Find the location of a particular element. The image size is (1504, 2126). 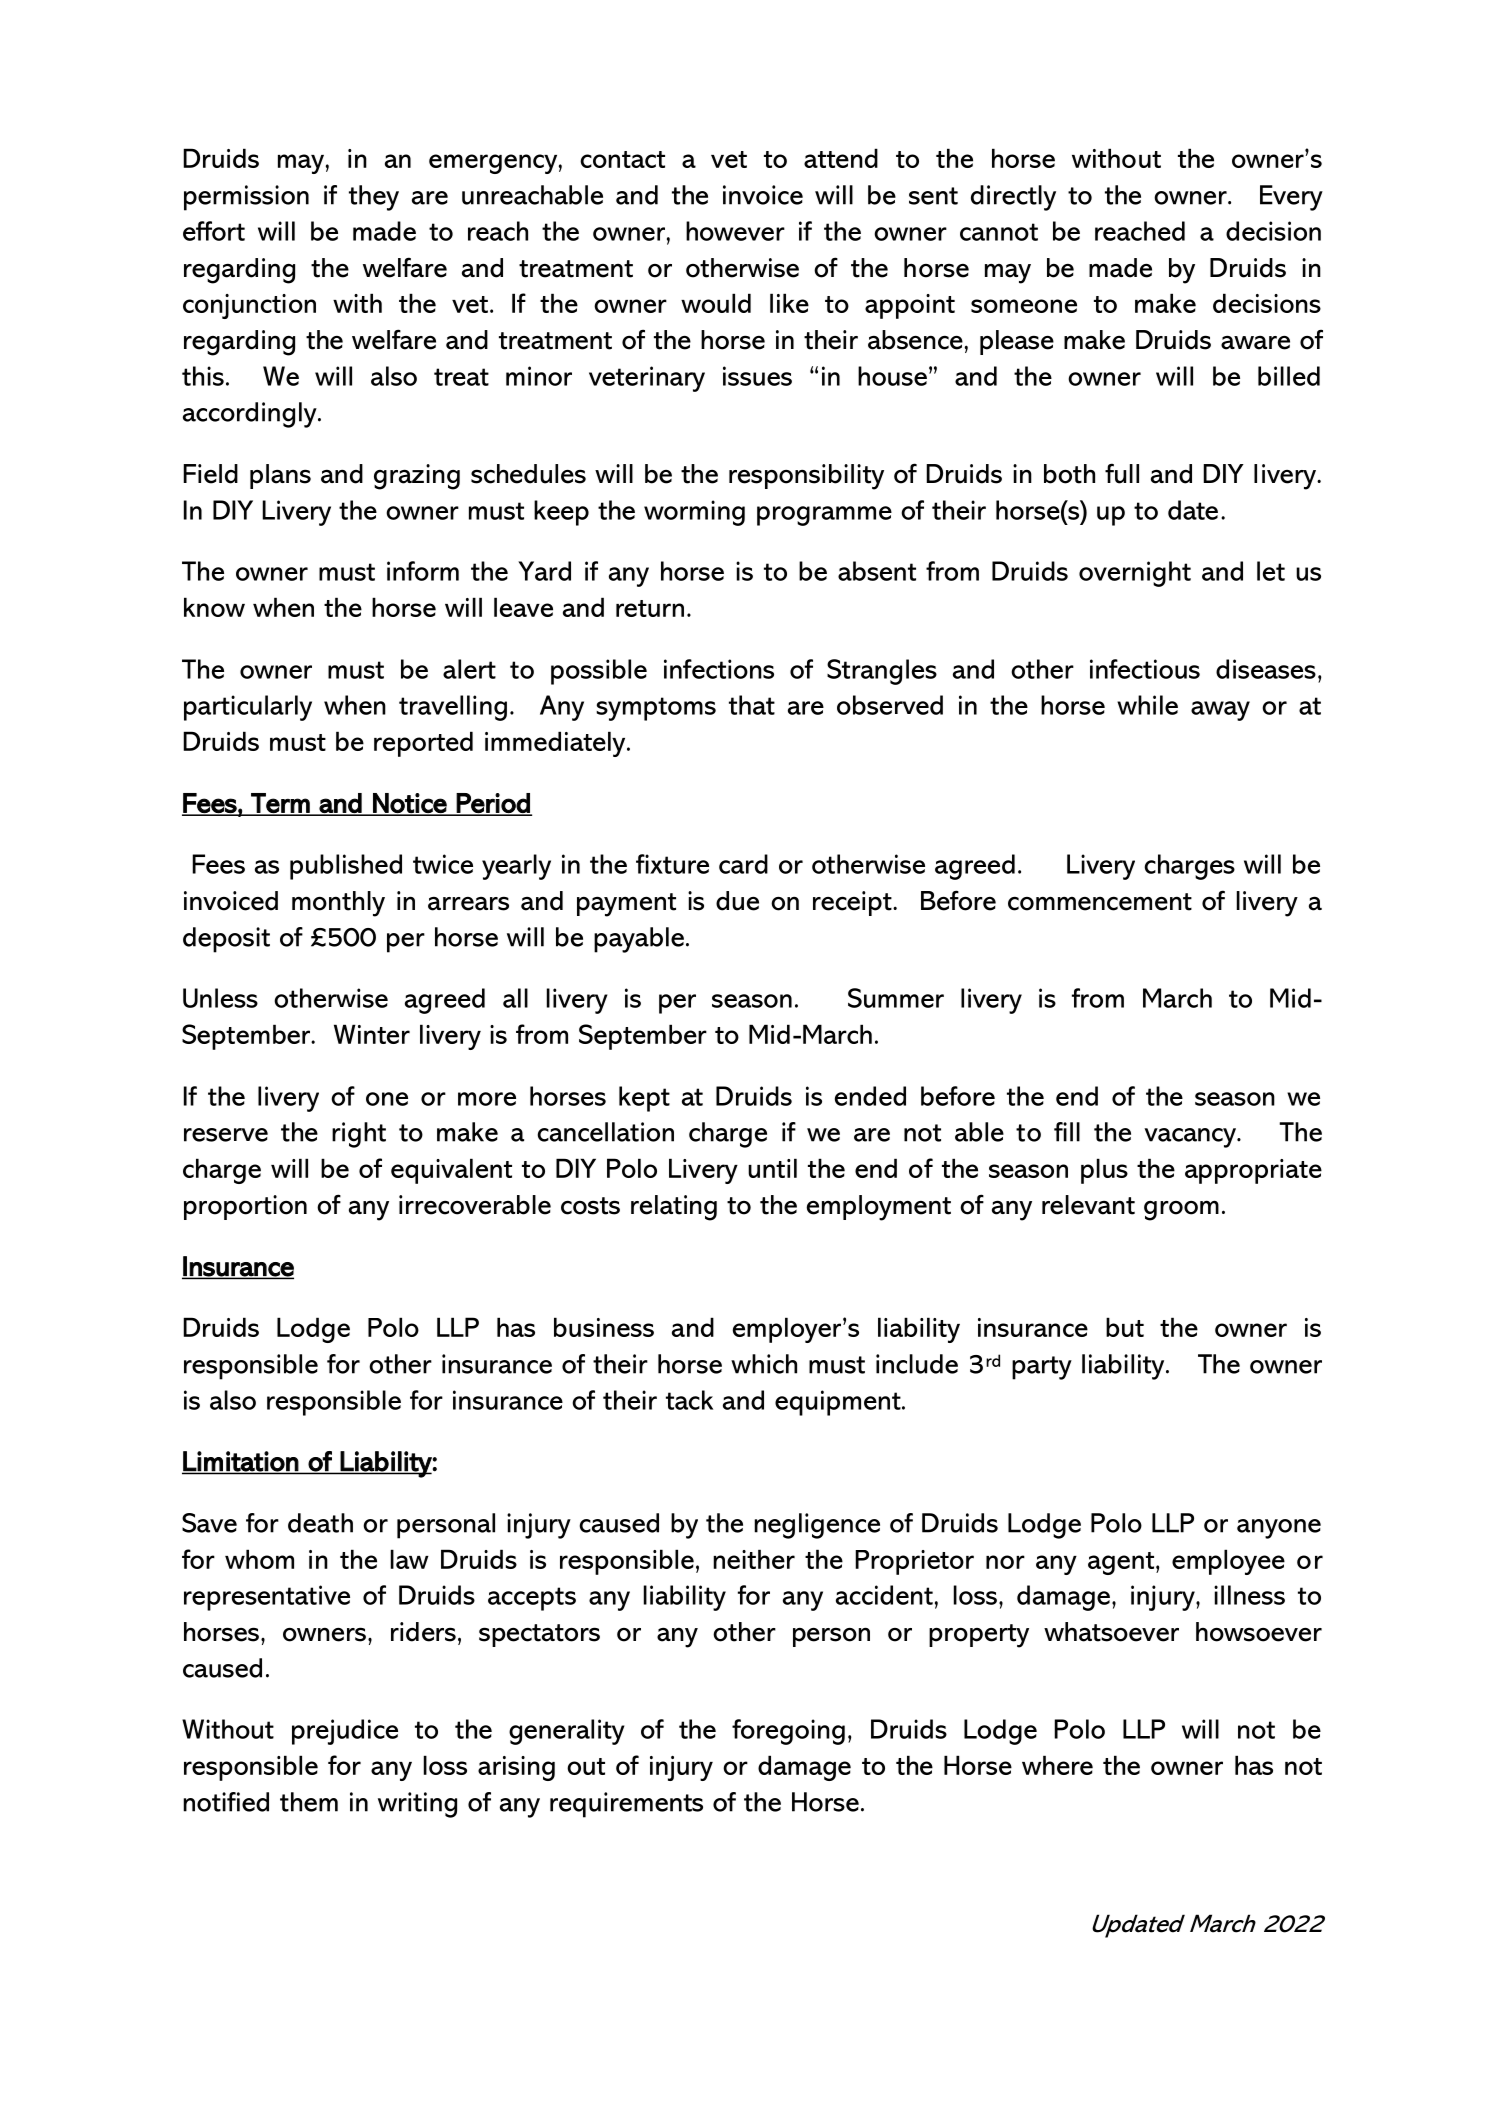

due is located at coordinates (737, 901).
